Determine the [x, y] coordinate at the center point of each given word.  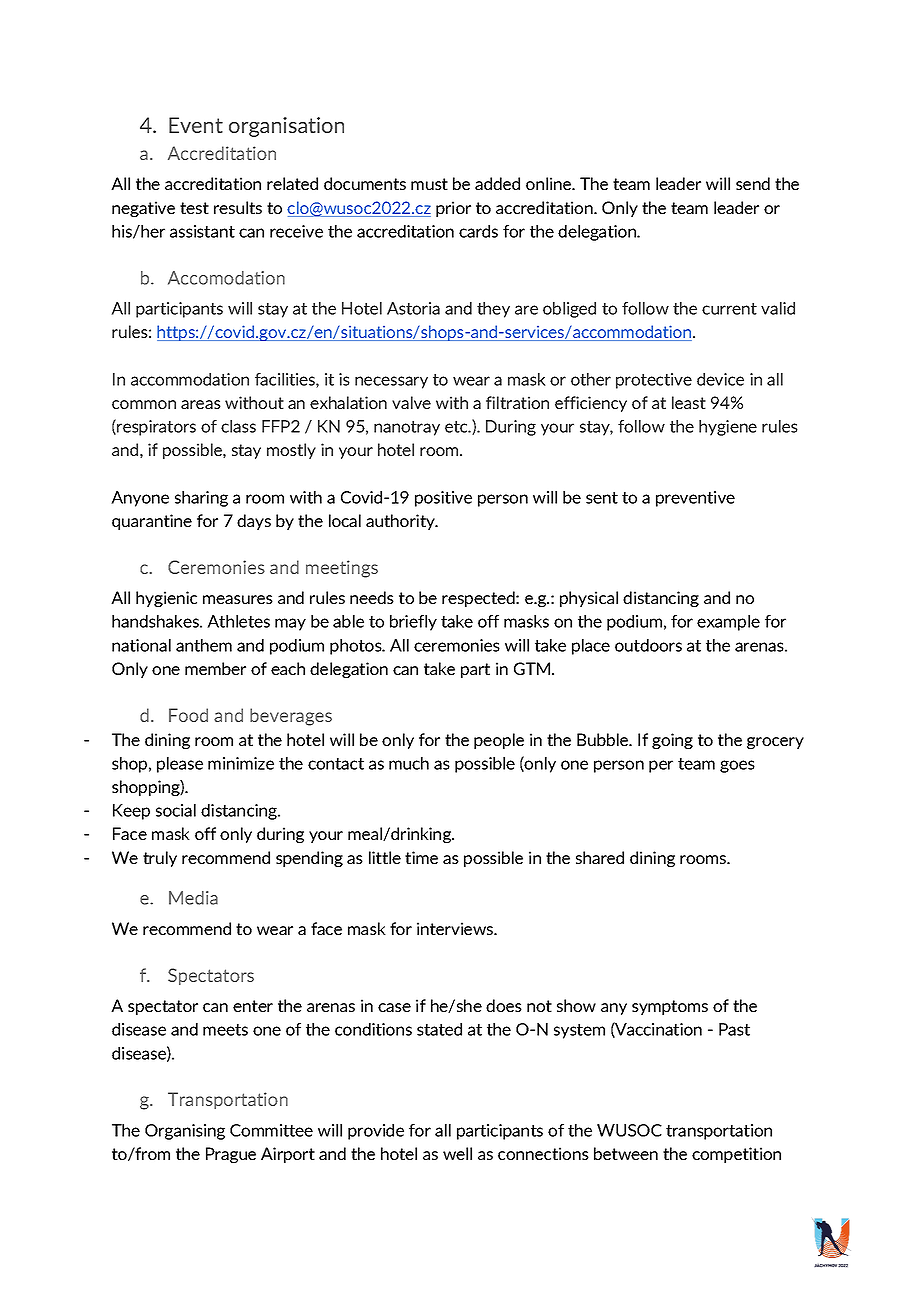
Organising [185, 1132]
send [753, 183]
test [194, 208]
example [728, 623]
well [457, 1153]
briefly [413, 623]
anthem [204, 645]
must [429, 184]
